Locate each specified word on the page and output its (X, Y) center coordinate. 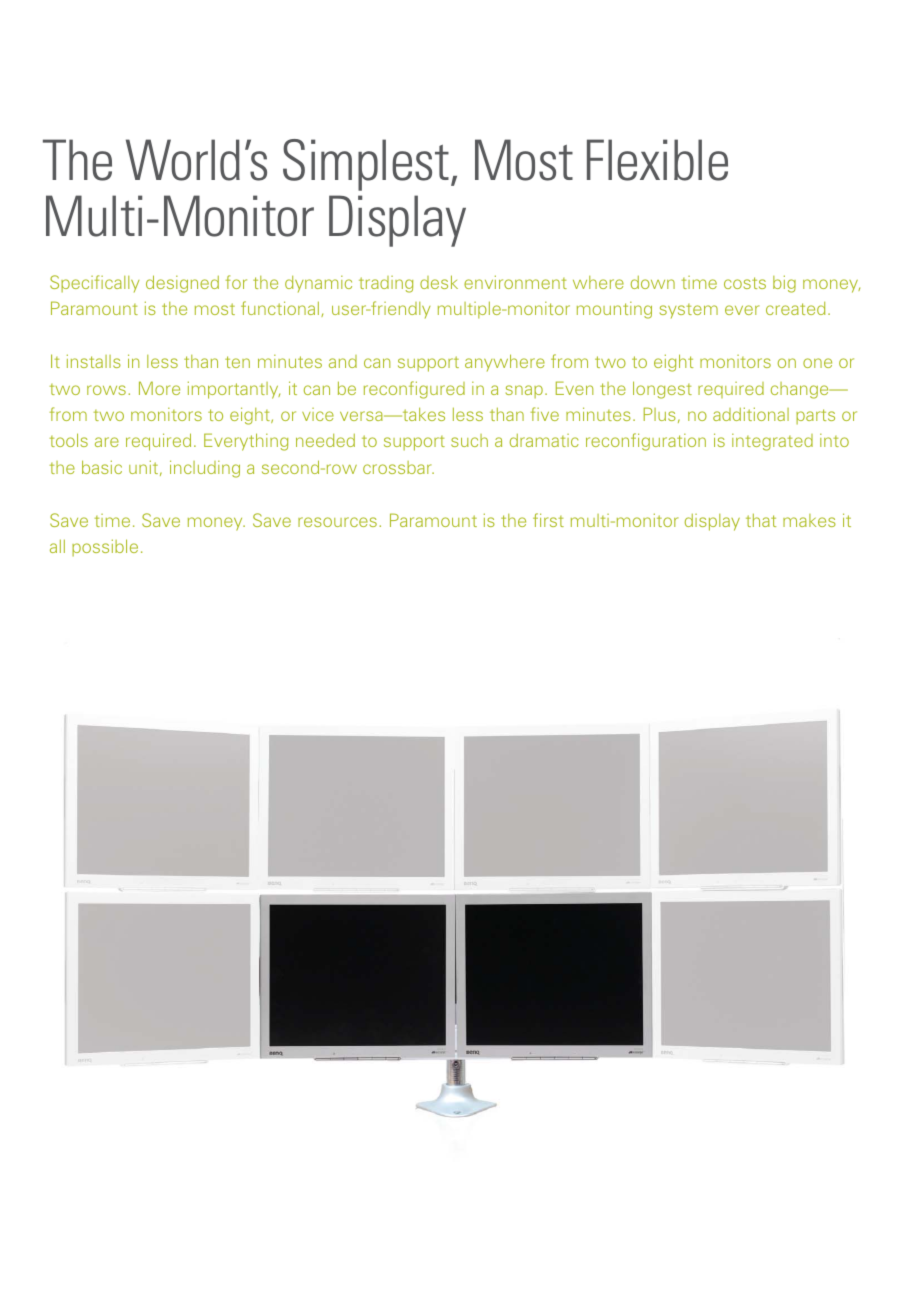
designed (182, 284)
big (784, 284)
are (107, 442)
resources (339, 522)
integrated (772, 442)
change (801, 390)
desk (439, 282)
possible (105, 547)
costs (745, 283)
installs (94, 361)
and (343, 361)
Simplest (366, 165)
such (469, 440)
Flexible (657, 160)
